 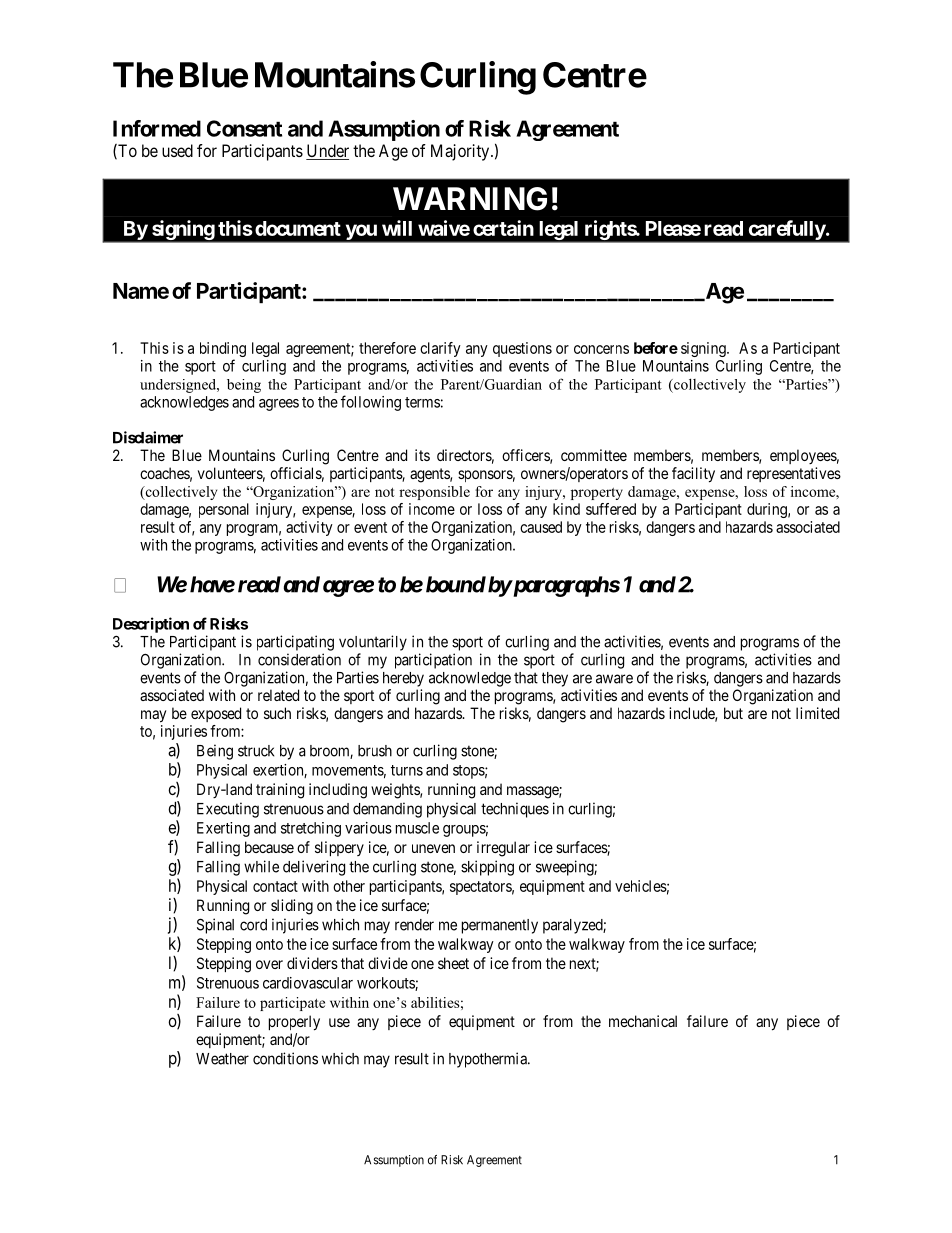 I want to click on but, so click(x=733, y=713).
